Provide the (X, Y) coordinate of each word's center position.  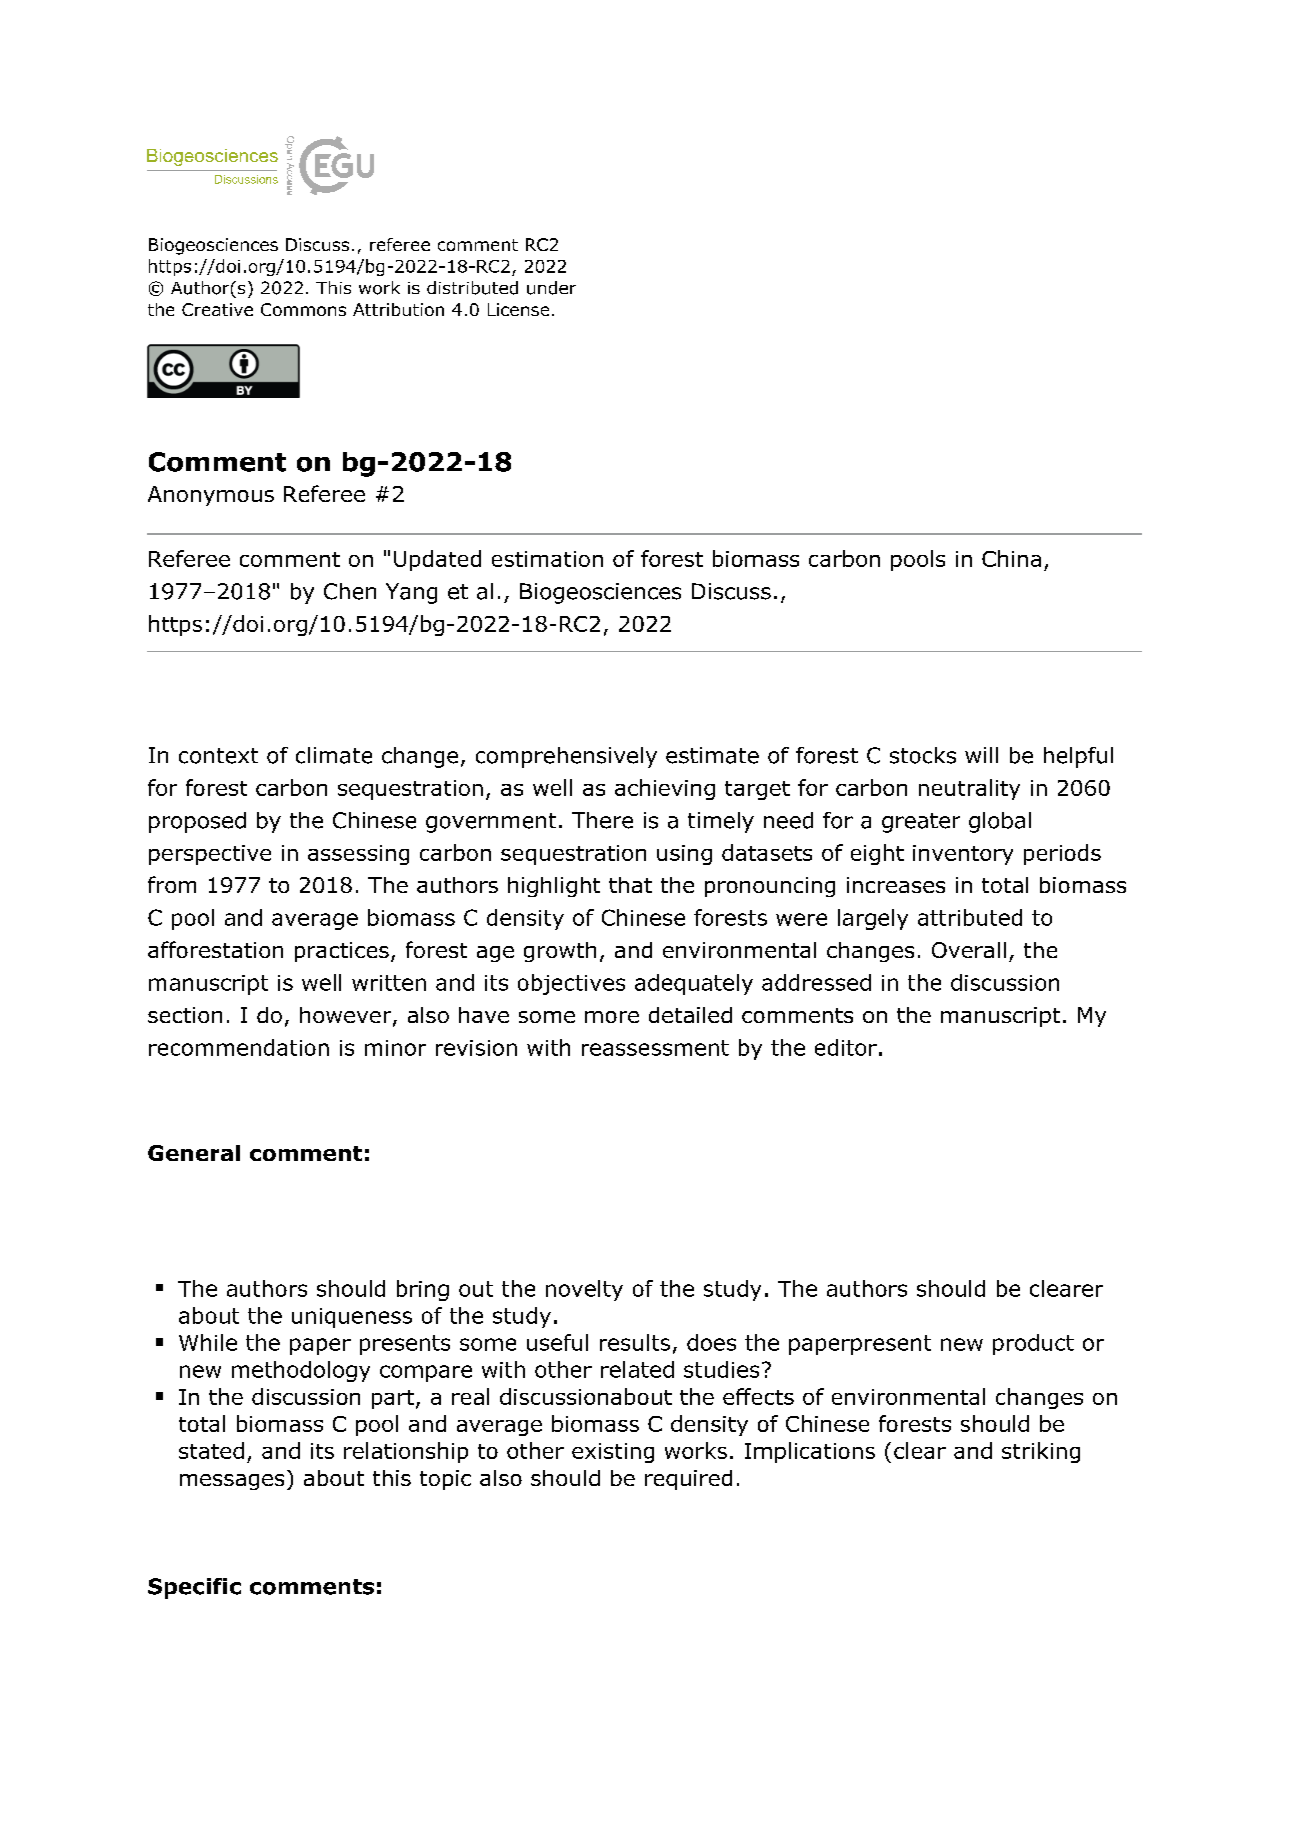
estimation (547, 559)
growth (560, 952)
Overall (969, 950)
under (551, 288)
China (1011, 558)
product (1033, 1344)
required (688, 1480)
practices (342, 952)
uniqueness (352, 1318)
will (981, 755)
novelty (584, 1290)
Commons (303, 309)
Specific (194, 1588)
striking (1041, 1452)
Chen (350, 591)
